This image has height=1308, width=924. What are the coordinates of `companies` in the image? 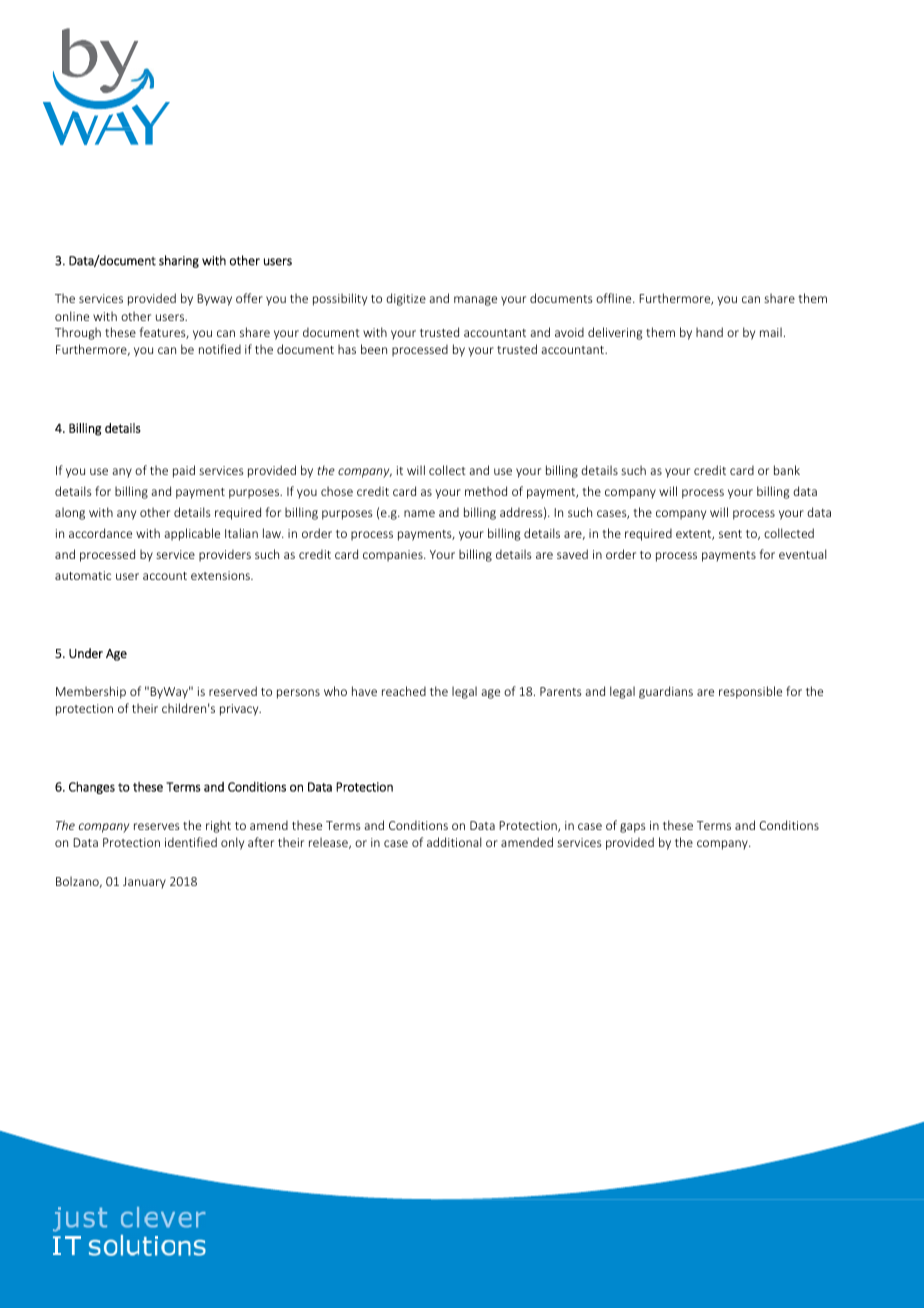 It's located at (394, 556).
